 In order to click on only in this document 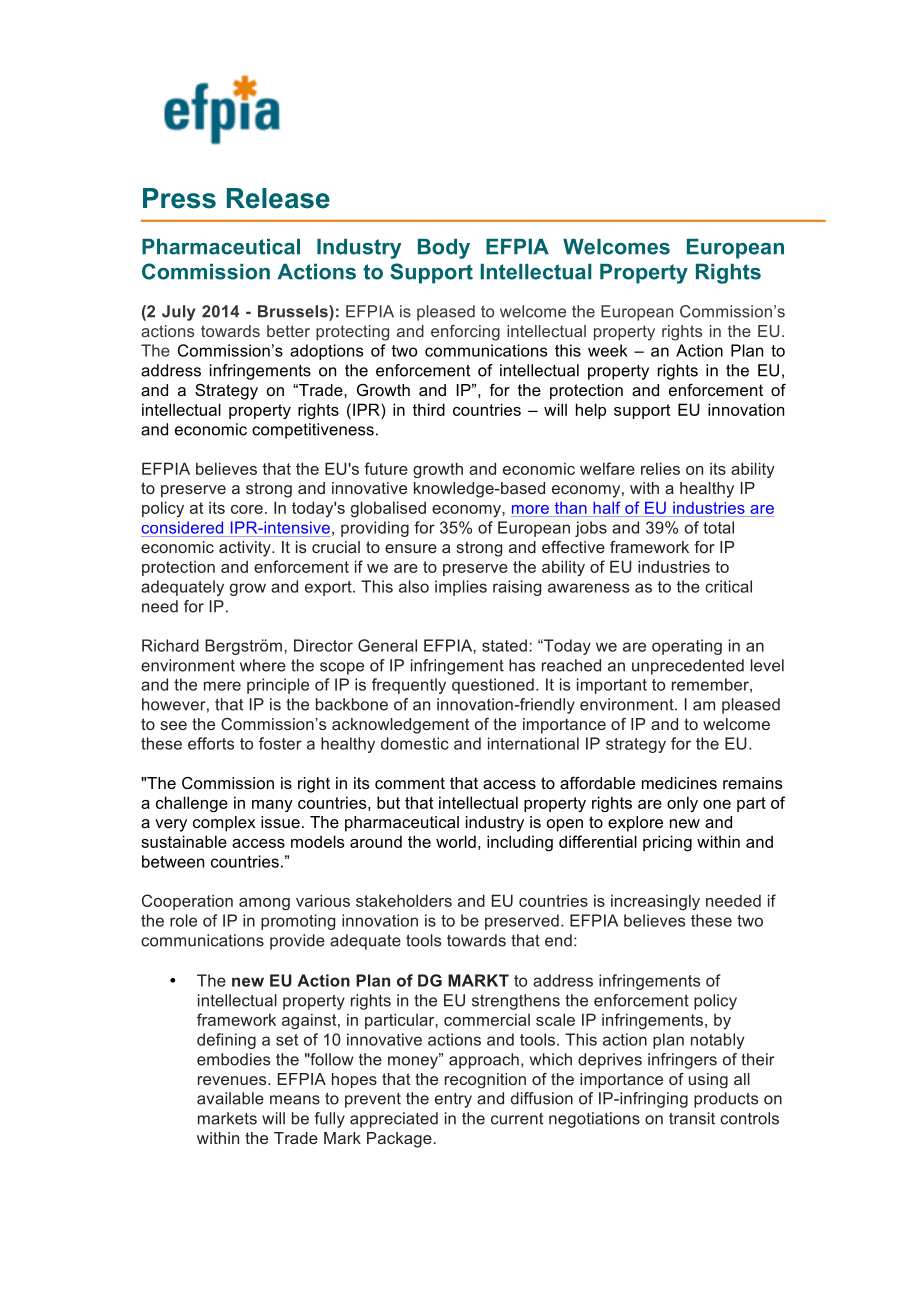, I will do `click(682, 804)`.
